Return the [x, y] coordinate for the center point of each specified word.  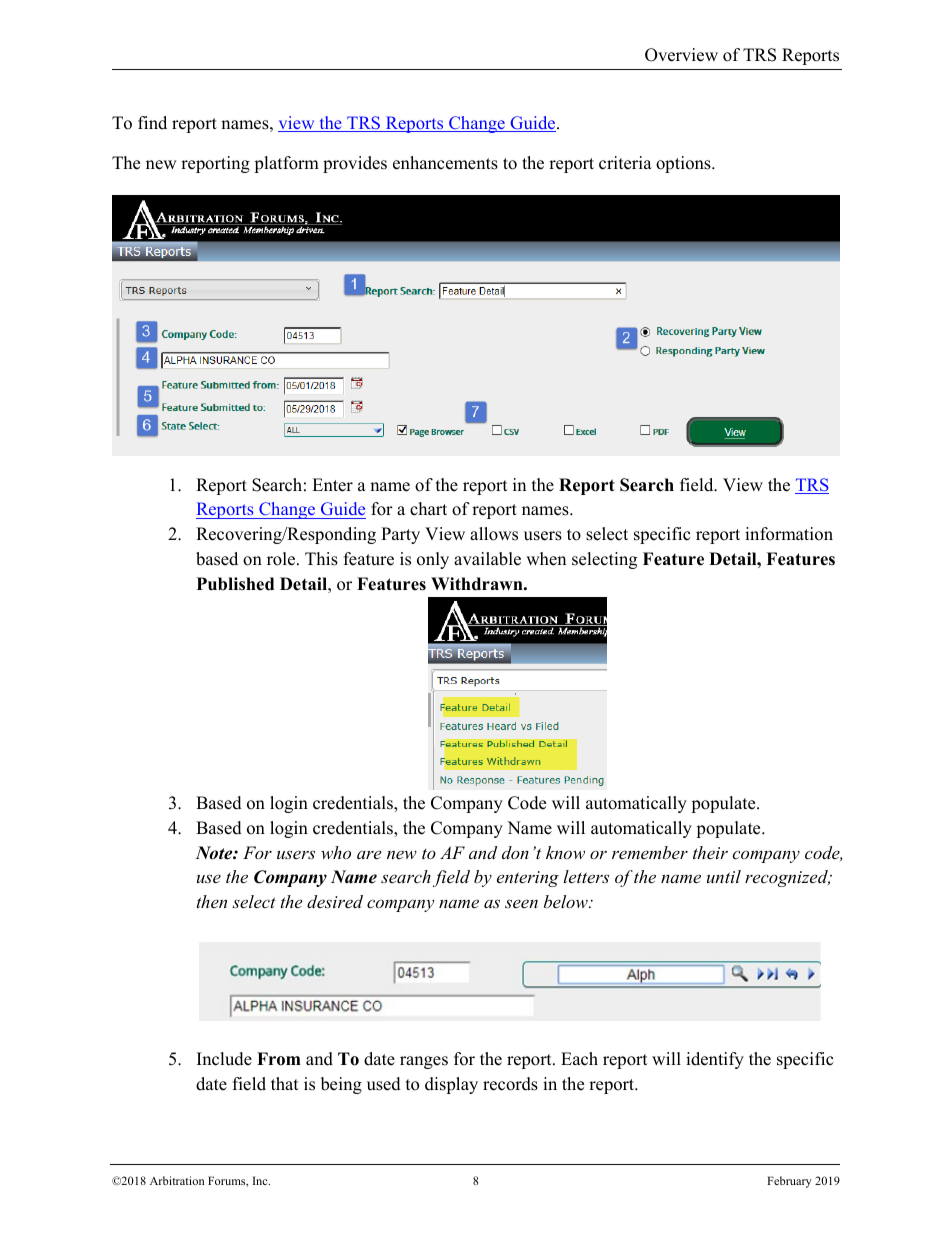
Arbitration [177, 1180]
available [487, 559]
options [684, 164]
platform [286, 164]
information [789, 534]
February [789, 1182]
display [451, 1085]
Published [235, 584]
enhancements [445, 163]
